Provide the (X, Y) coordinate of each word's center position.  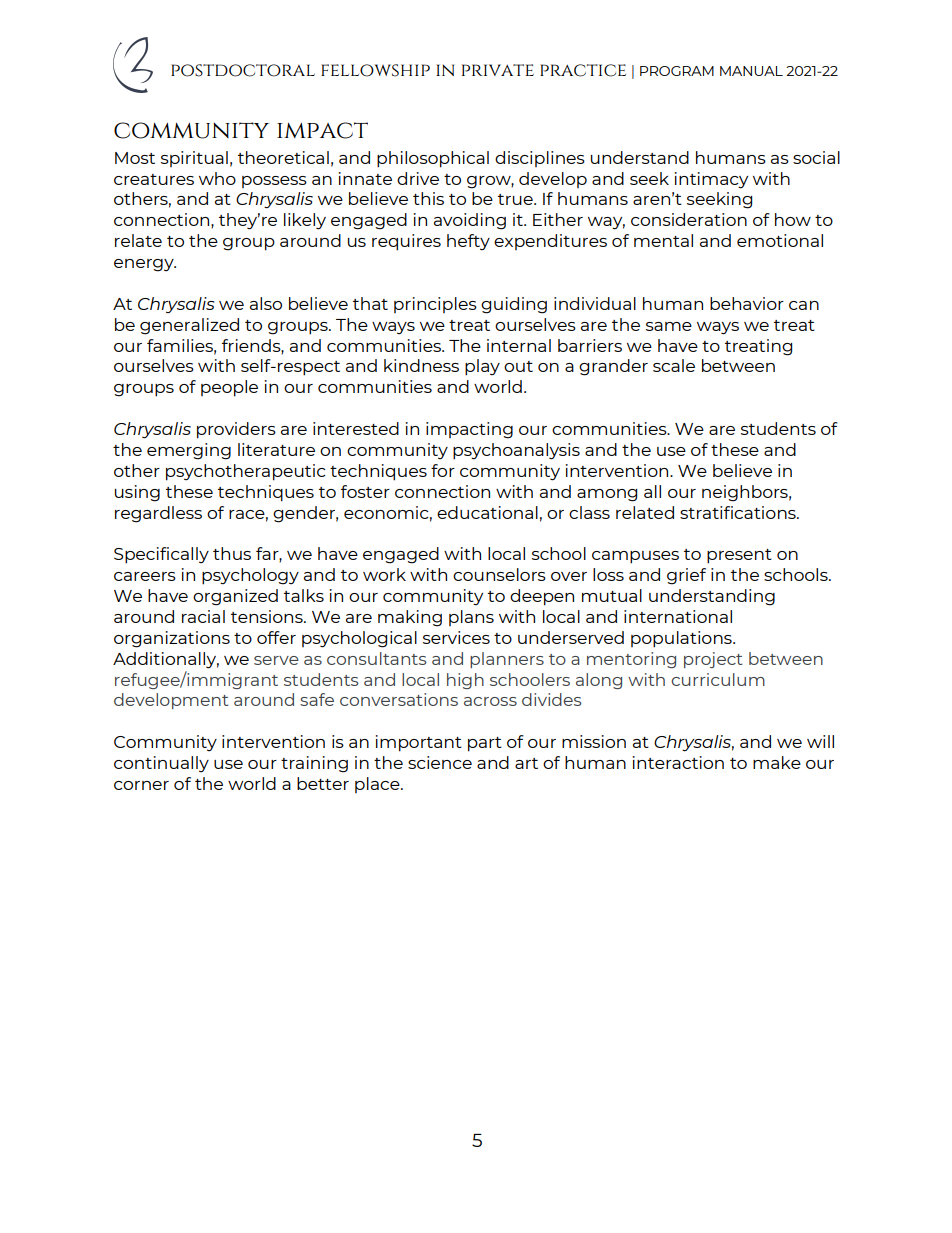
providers (236, 430)
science (440, 762)
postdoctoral (243, 70)
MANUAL (751, 71)
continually (161, 764)
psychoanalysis (516, 451)
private (498, 70)
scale (674, 365)
